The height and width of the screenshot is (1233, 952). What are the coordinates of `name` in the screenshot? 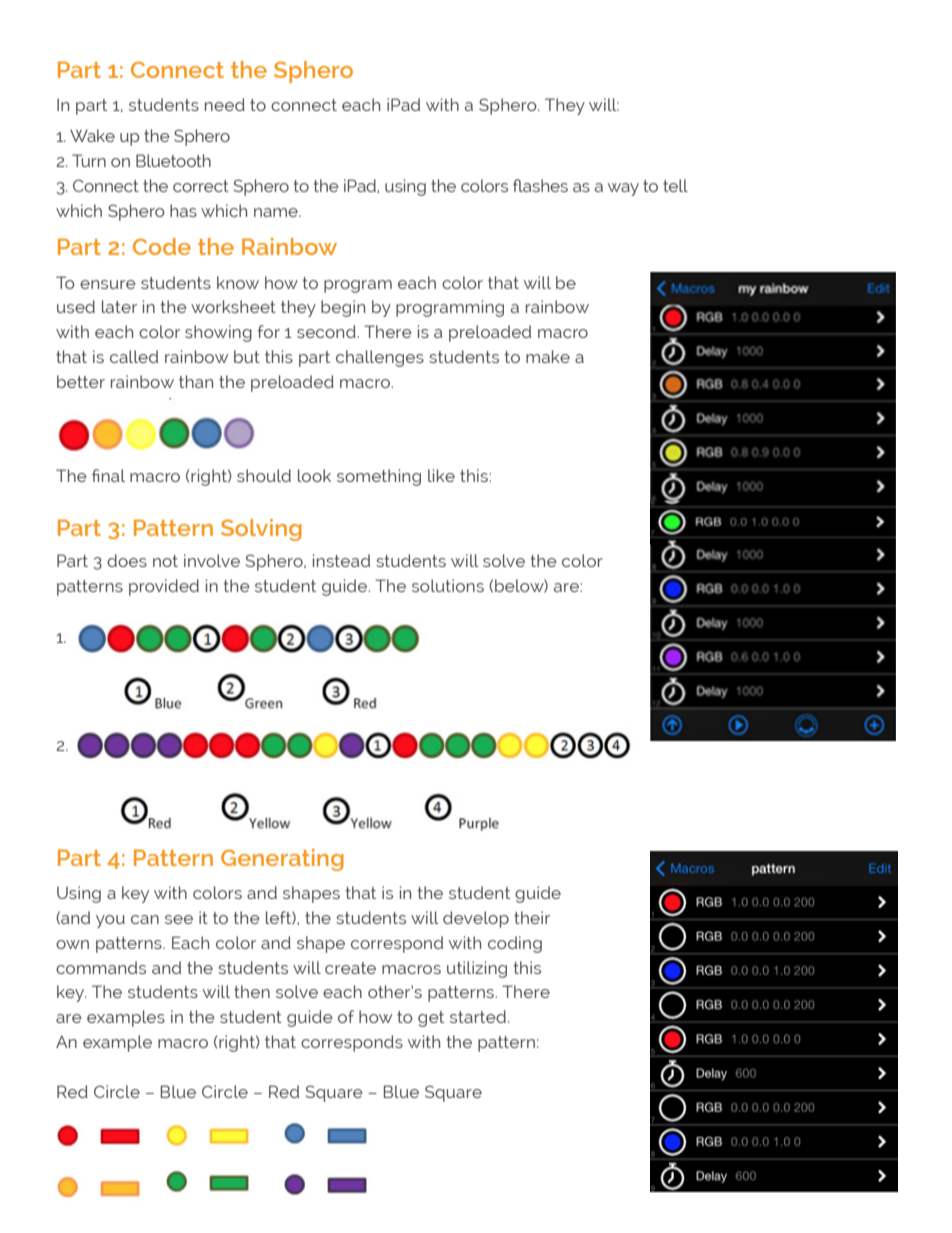 It's located at (277, 212).
